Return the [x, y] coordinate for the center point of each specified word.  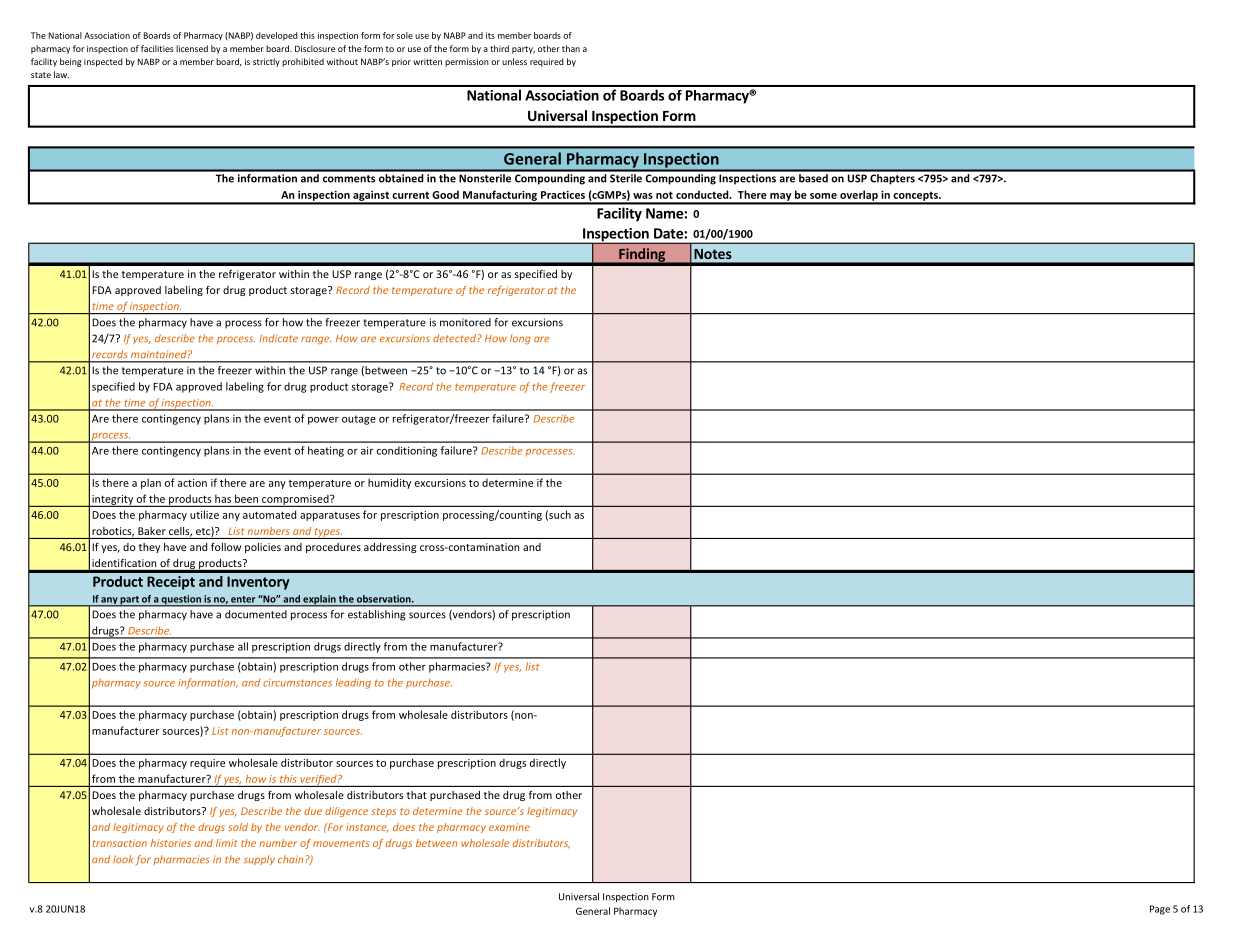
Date [669, 233]
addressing [390, 548]
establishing [376, 615]
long [520, 339]
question [181, 601]
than [571, 48]
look [123, 859]
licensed [192, 48]
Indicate [278, 338]
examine [509, 827]
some [823, 196]
